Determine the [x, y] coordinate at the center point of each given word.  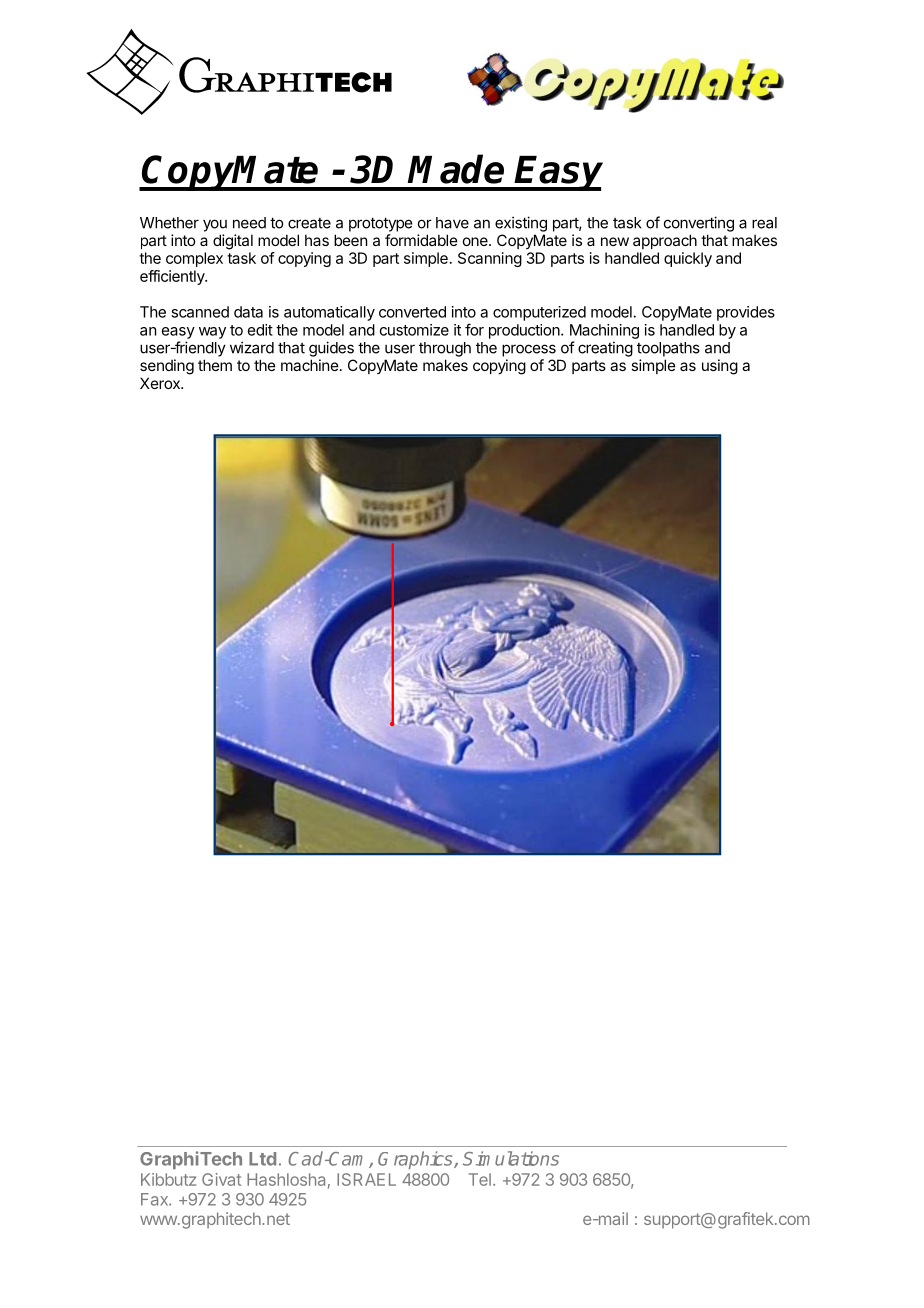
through [445, 349]
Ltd [262, 1159]
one [476, 241]
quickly [688, 259]
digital [233, 242]
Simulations [511, 1158]
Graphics [416, 1160]
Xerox [161, 383]
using [720, 367]
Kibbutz [168, 1179]
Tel [480, 1179]
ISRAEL [366, 1179]
